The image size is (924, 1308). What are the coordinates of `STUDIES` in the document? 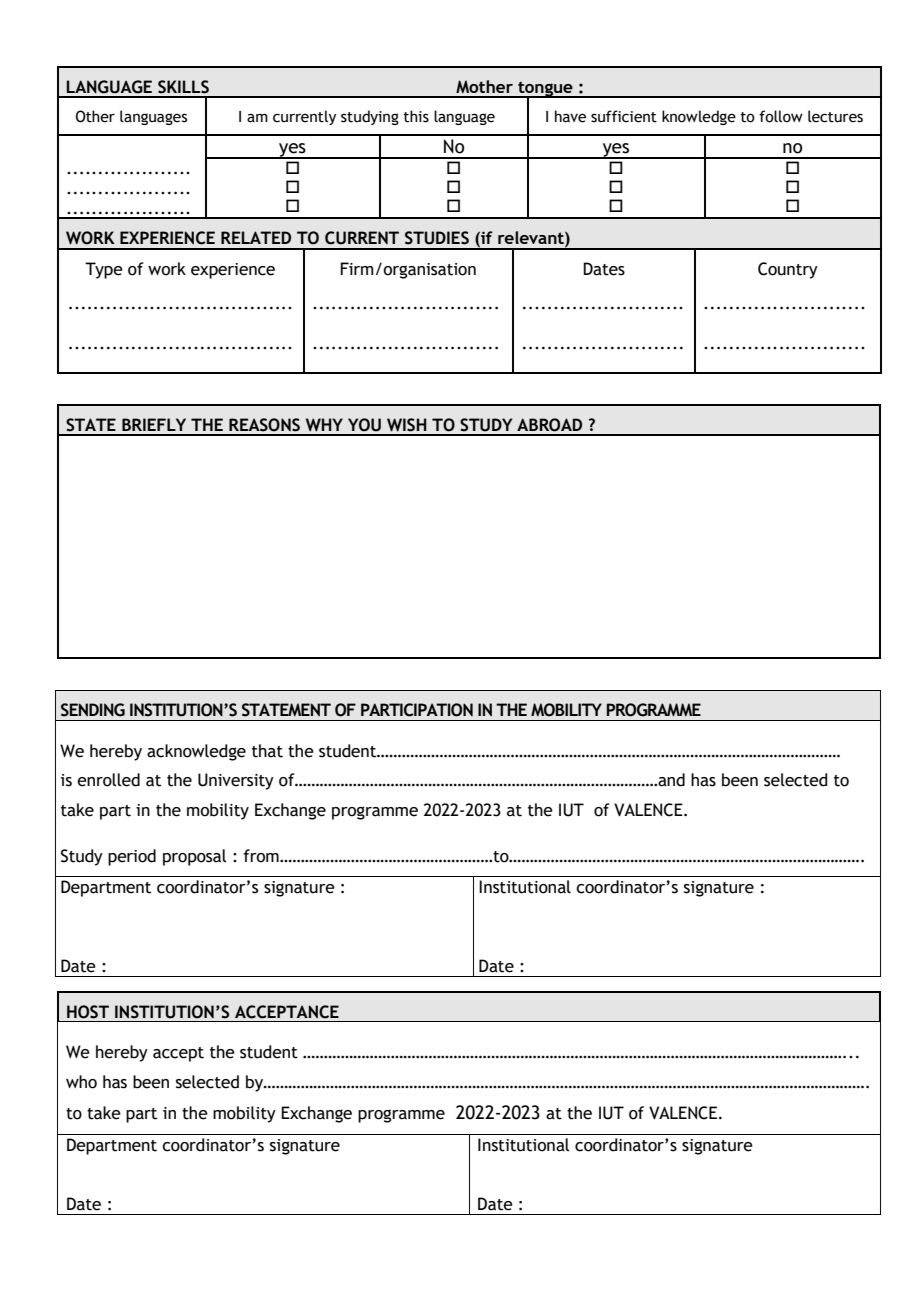 It's located at (437, 238).
